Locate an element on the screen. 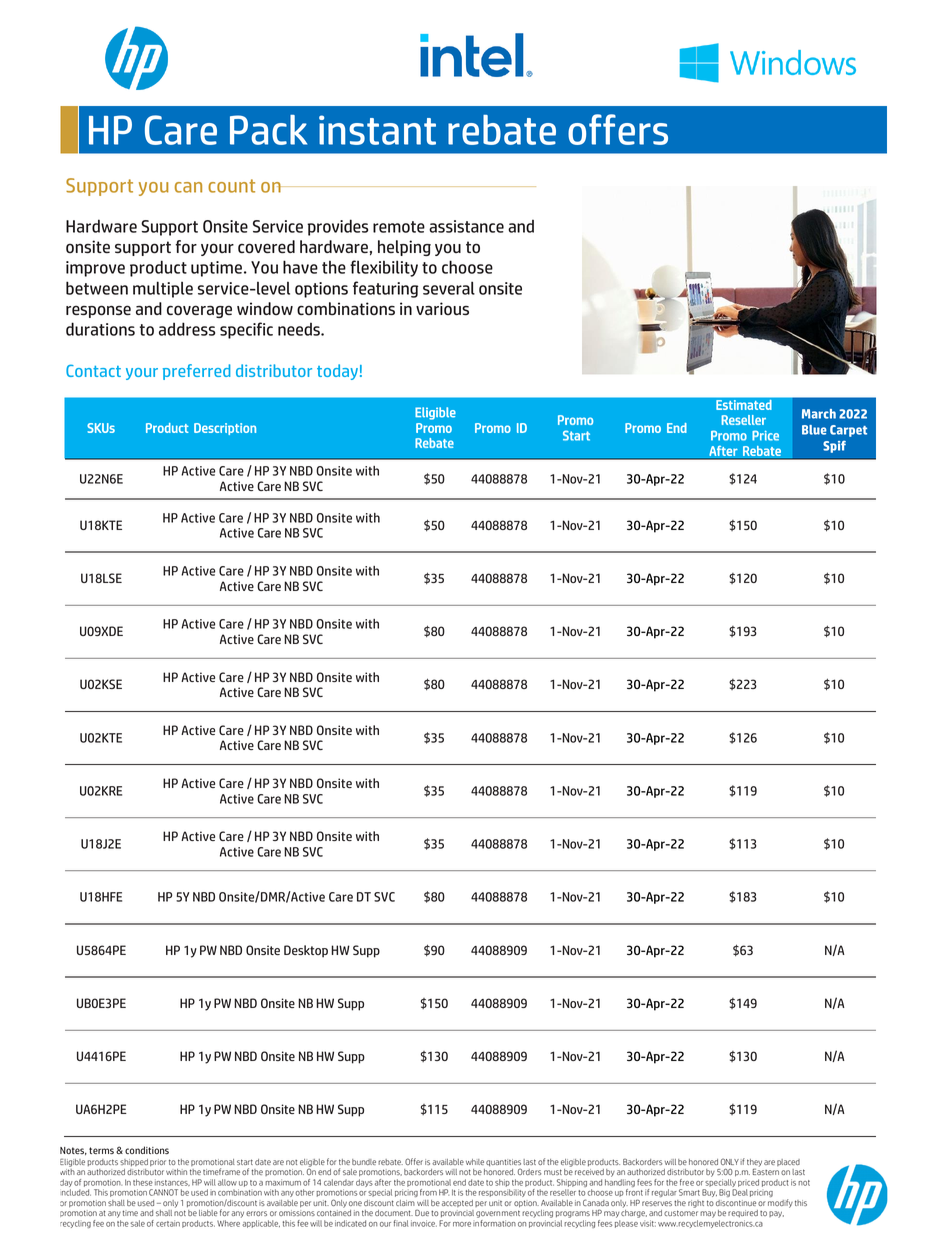  needs is located at coordinates (300, 329).
